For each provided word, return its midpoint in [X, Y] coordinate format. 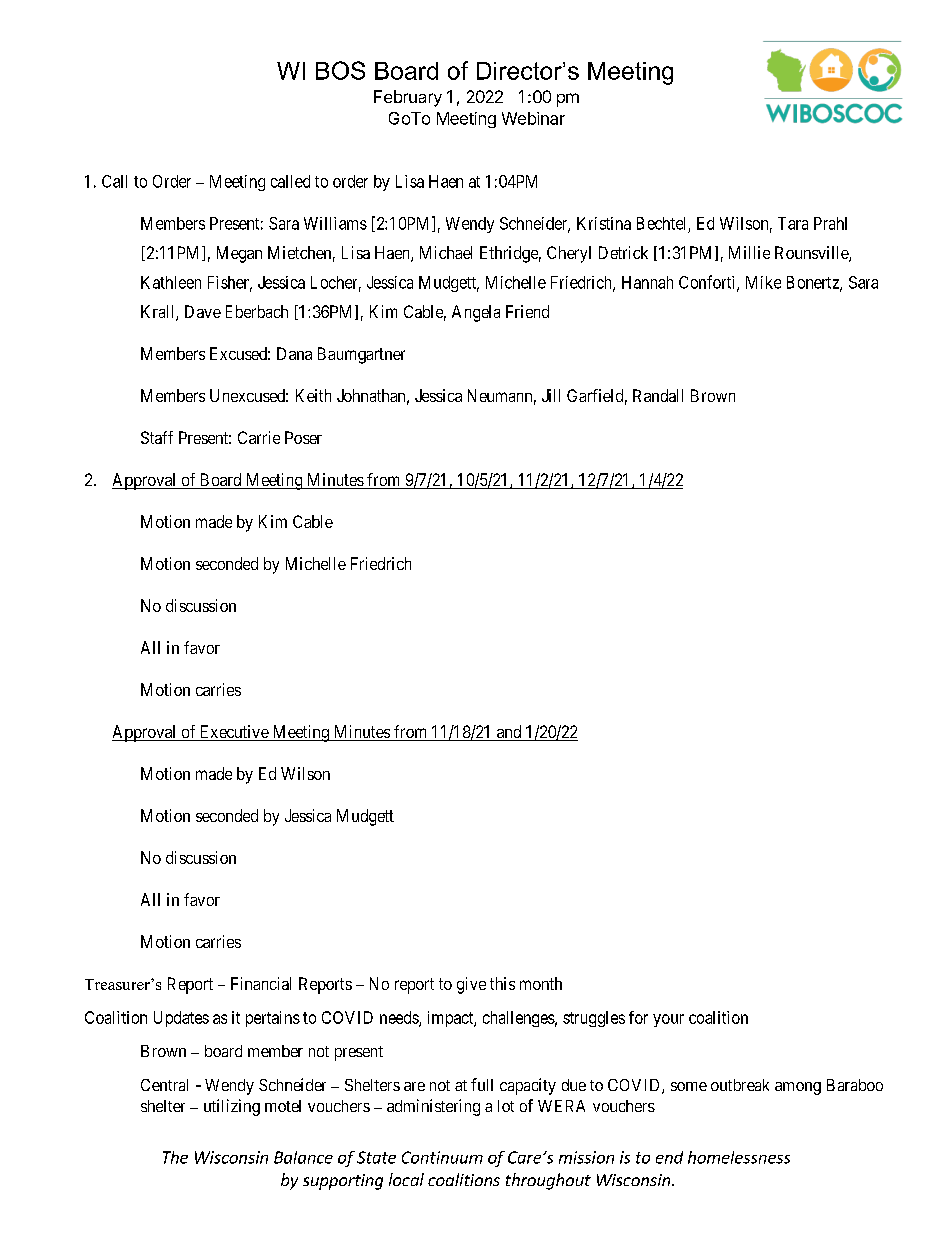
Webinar [533, 118]
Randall [658, 395]
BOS [340, 70]
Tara [793, 223]
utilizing [232, 1107]
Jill [551, 395]
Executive [234, 733]
